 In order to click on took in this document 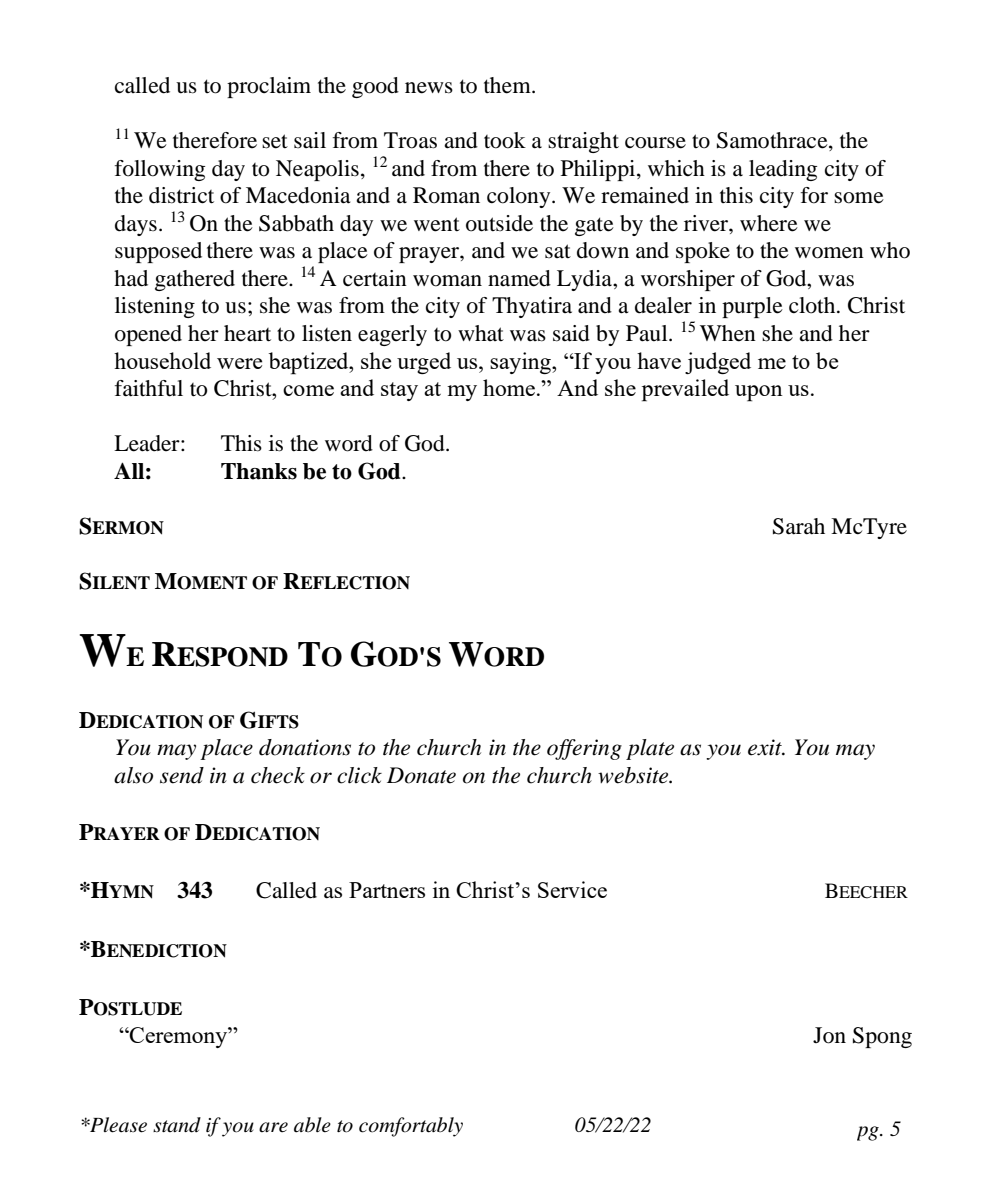, I will do `click(505, 140)`.
